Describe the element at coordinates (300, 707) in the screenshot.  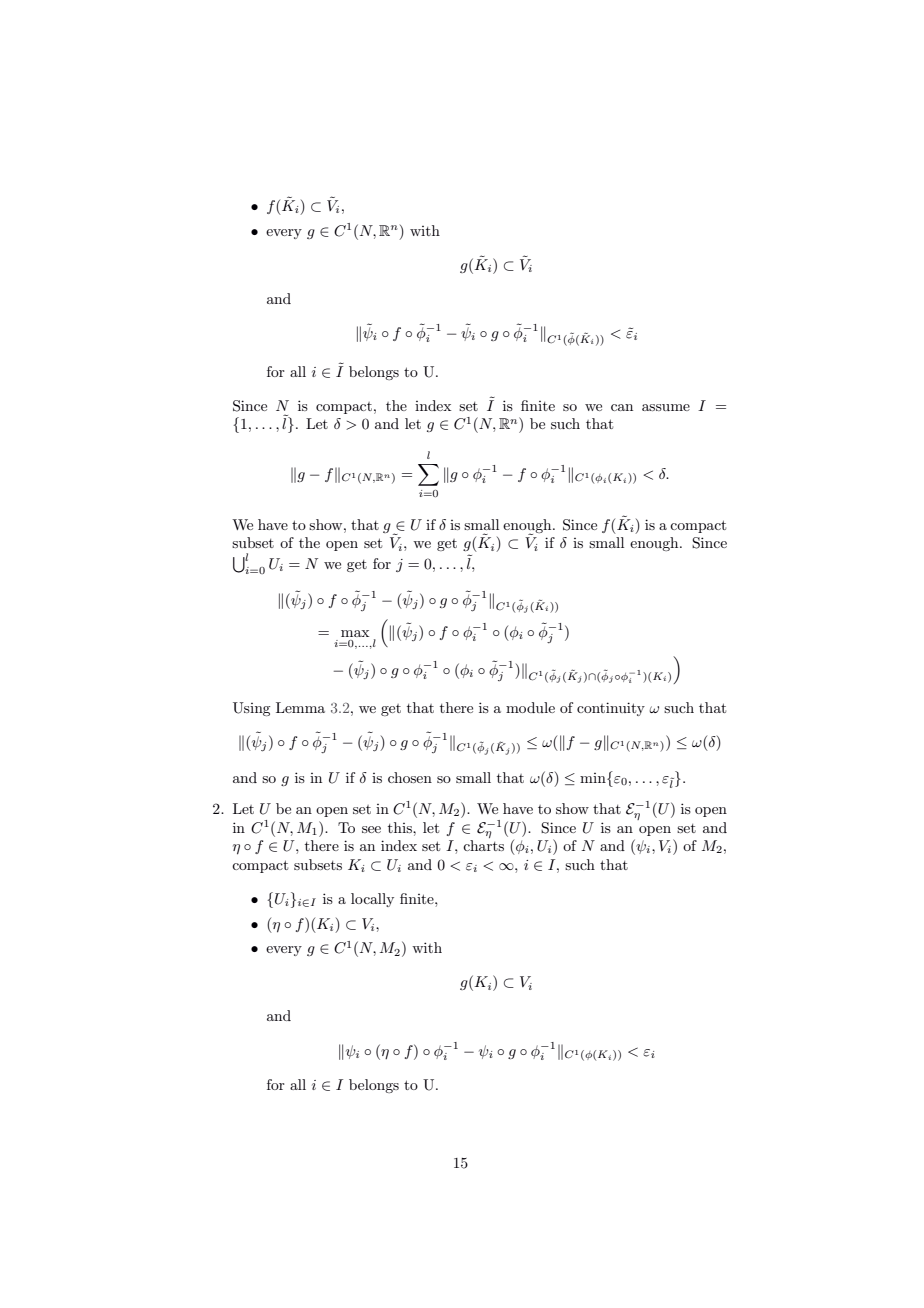
I see `Lemma` at that location.
